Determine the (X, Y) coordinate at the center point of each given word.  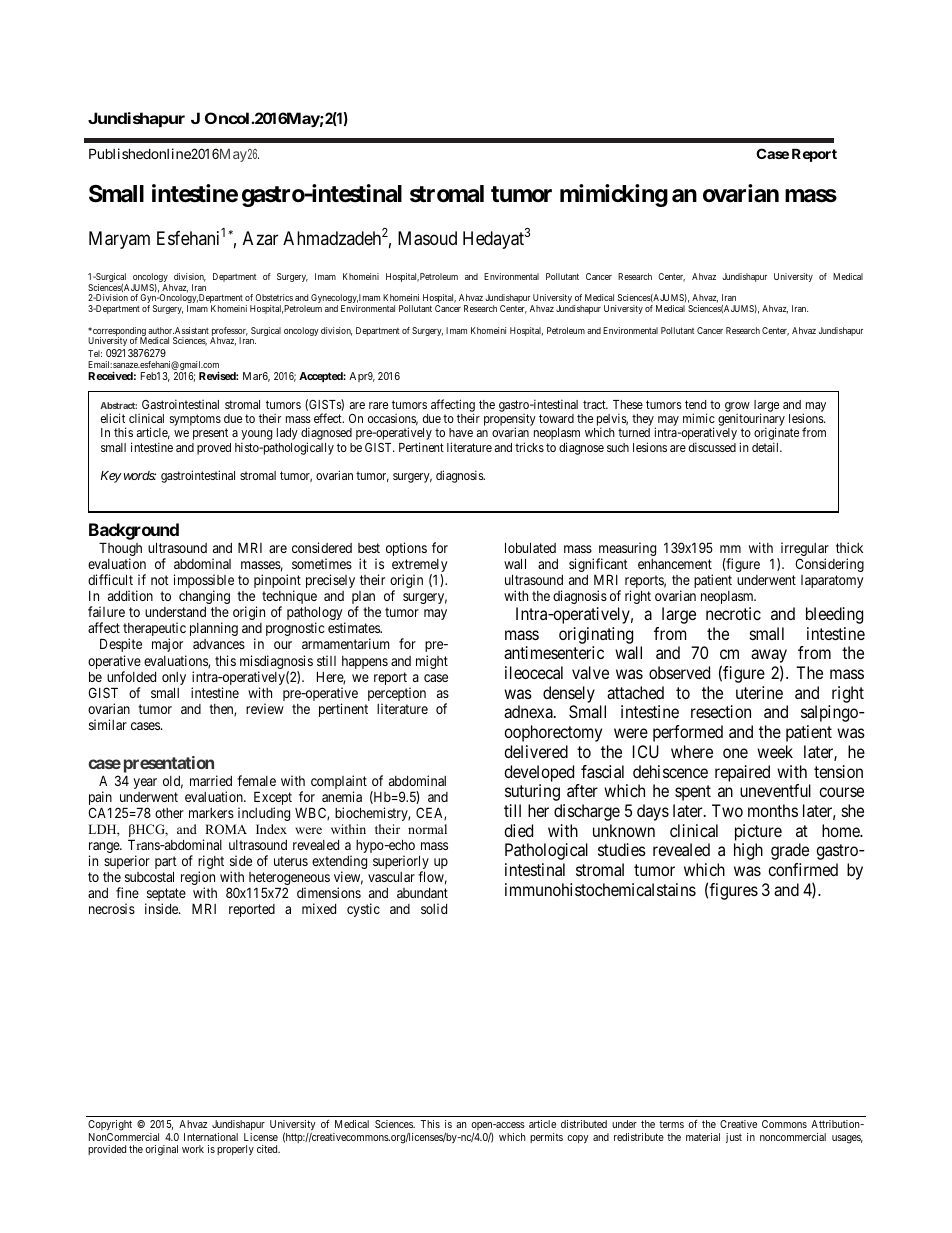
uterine (759, 692)
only (174, 680)
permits (546, 1138)
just (734, 1138)
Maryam (119, 240)
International (211, 1137)
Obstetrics (274, 297)
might (432, 662)
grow (737, 407)
